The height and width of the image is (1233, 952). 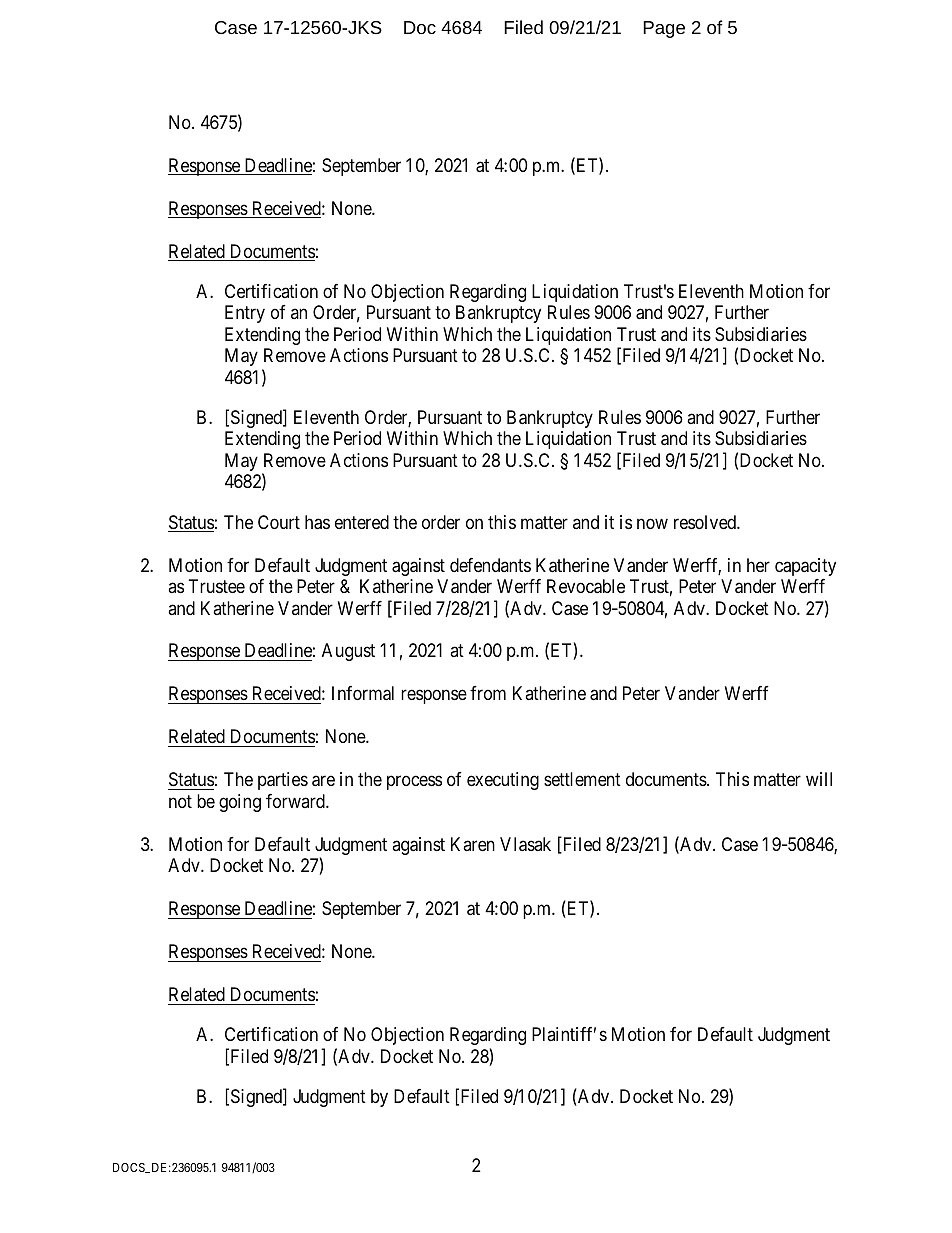 What do you see at coordinates (586, 586) in the image?
I see `Revocable` at bounding box center [586, 586].
